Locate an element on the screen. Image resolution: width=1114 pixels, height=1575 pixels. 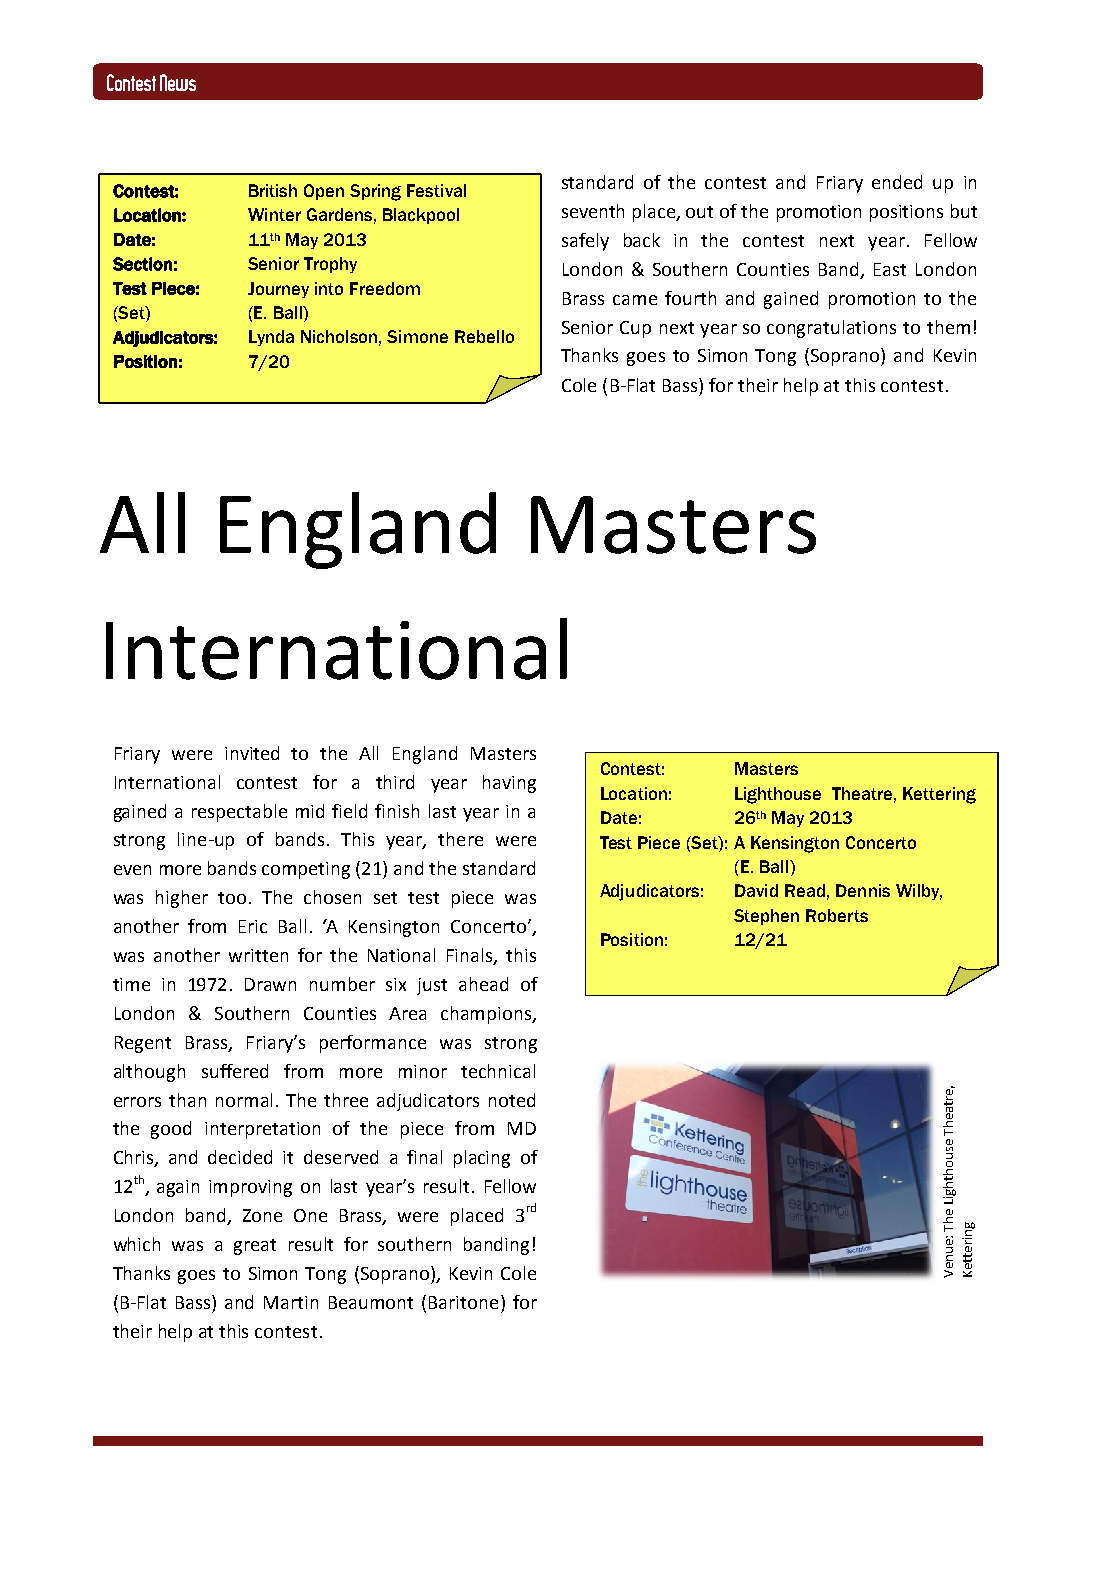
Cup is located at coordinates (635, 329).
